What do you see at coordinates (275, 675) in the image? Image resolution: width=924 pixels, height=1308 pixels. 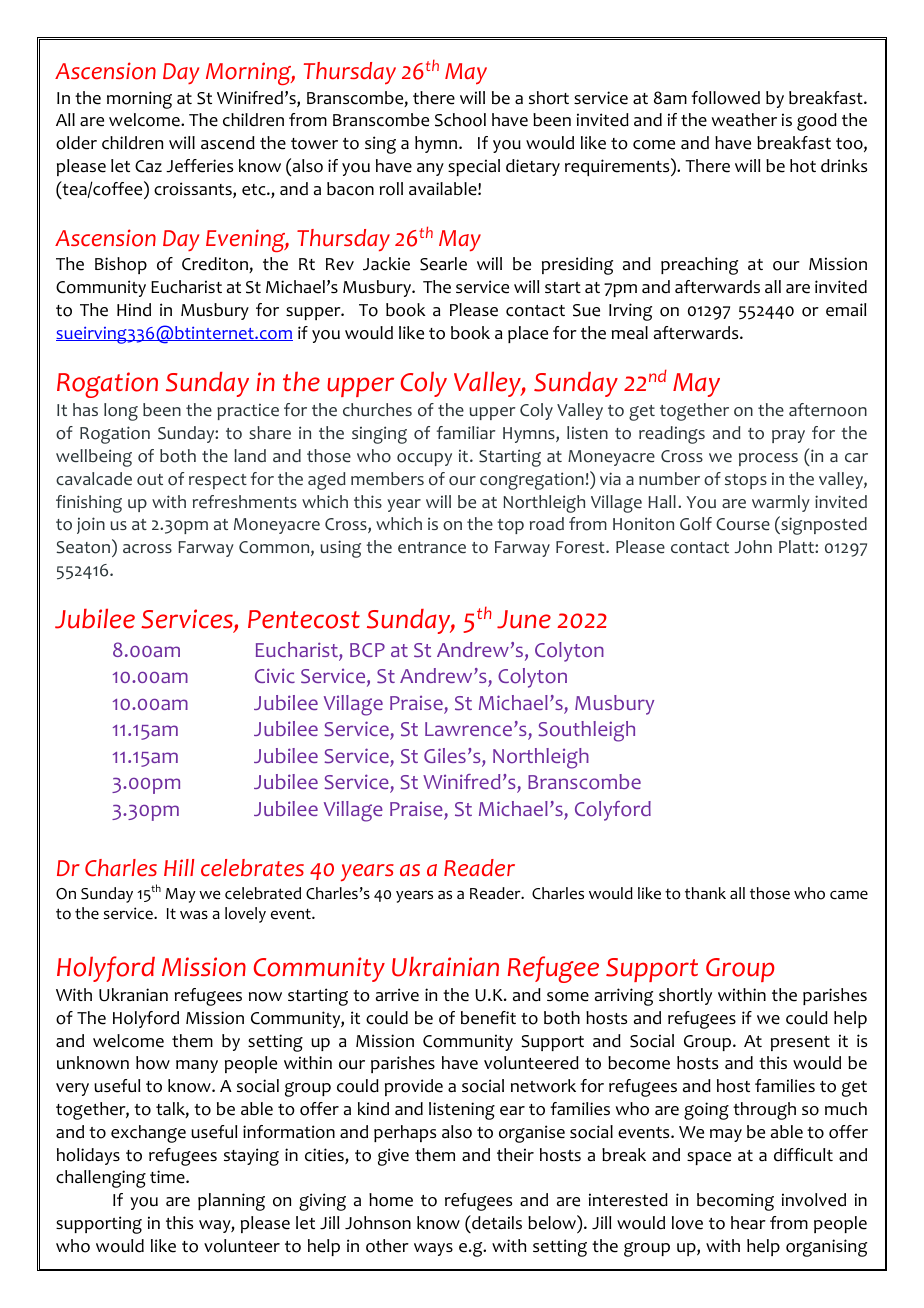 I see `Civic` at bounding box center [275, 675].
